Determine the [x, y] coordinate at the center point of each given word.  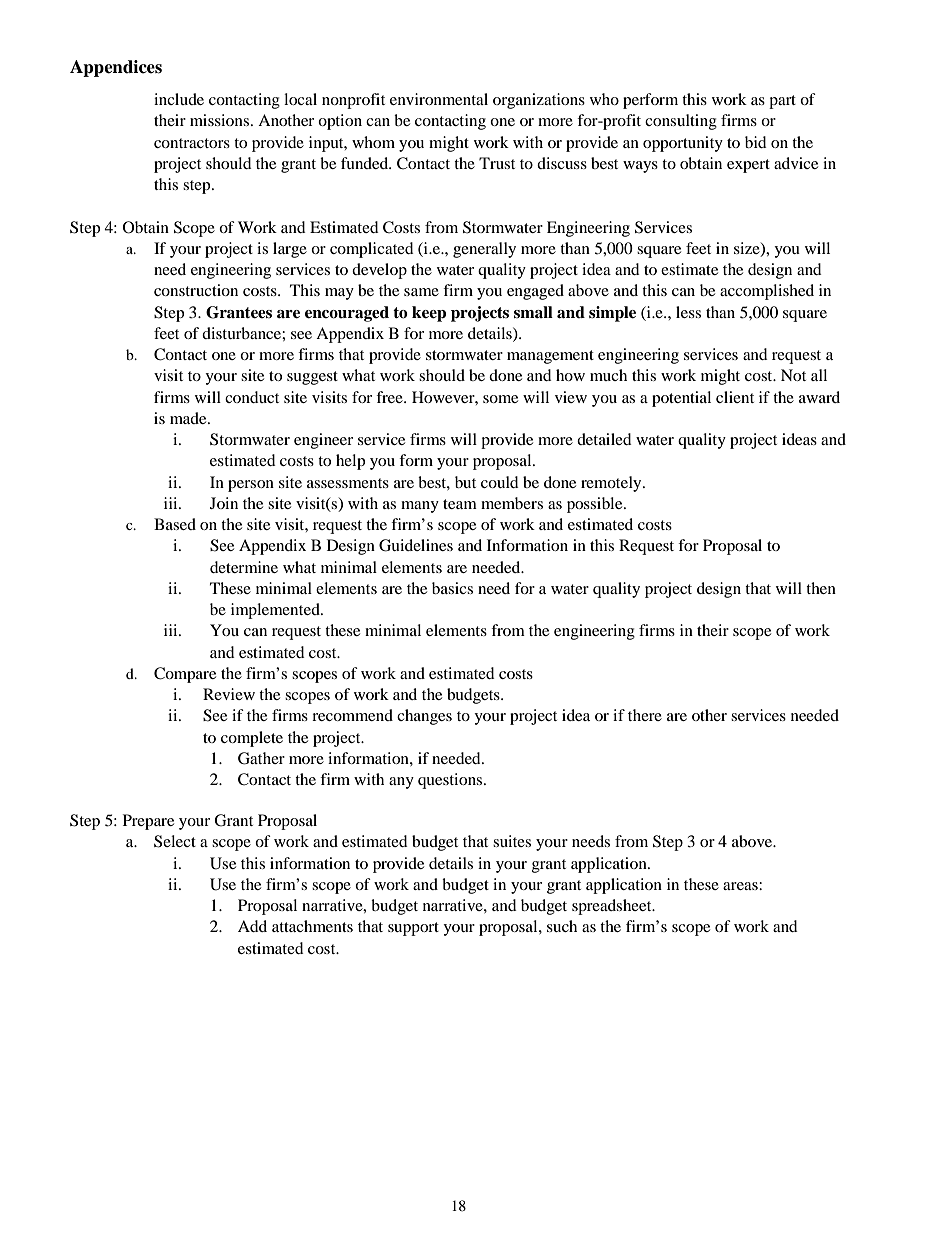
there [645, 715]
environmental [439, 99]
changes [424, 717]
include [179, 99]
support [413, 929]
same [421, 292]
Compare [185, 675]
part [782, 102]
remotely [612, 484]
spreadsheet [613, 907]
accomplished [767, 292]
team [460, 504]
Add [252, 926]
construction [196, 290]
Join [224, 503]
